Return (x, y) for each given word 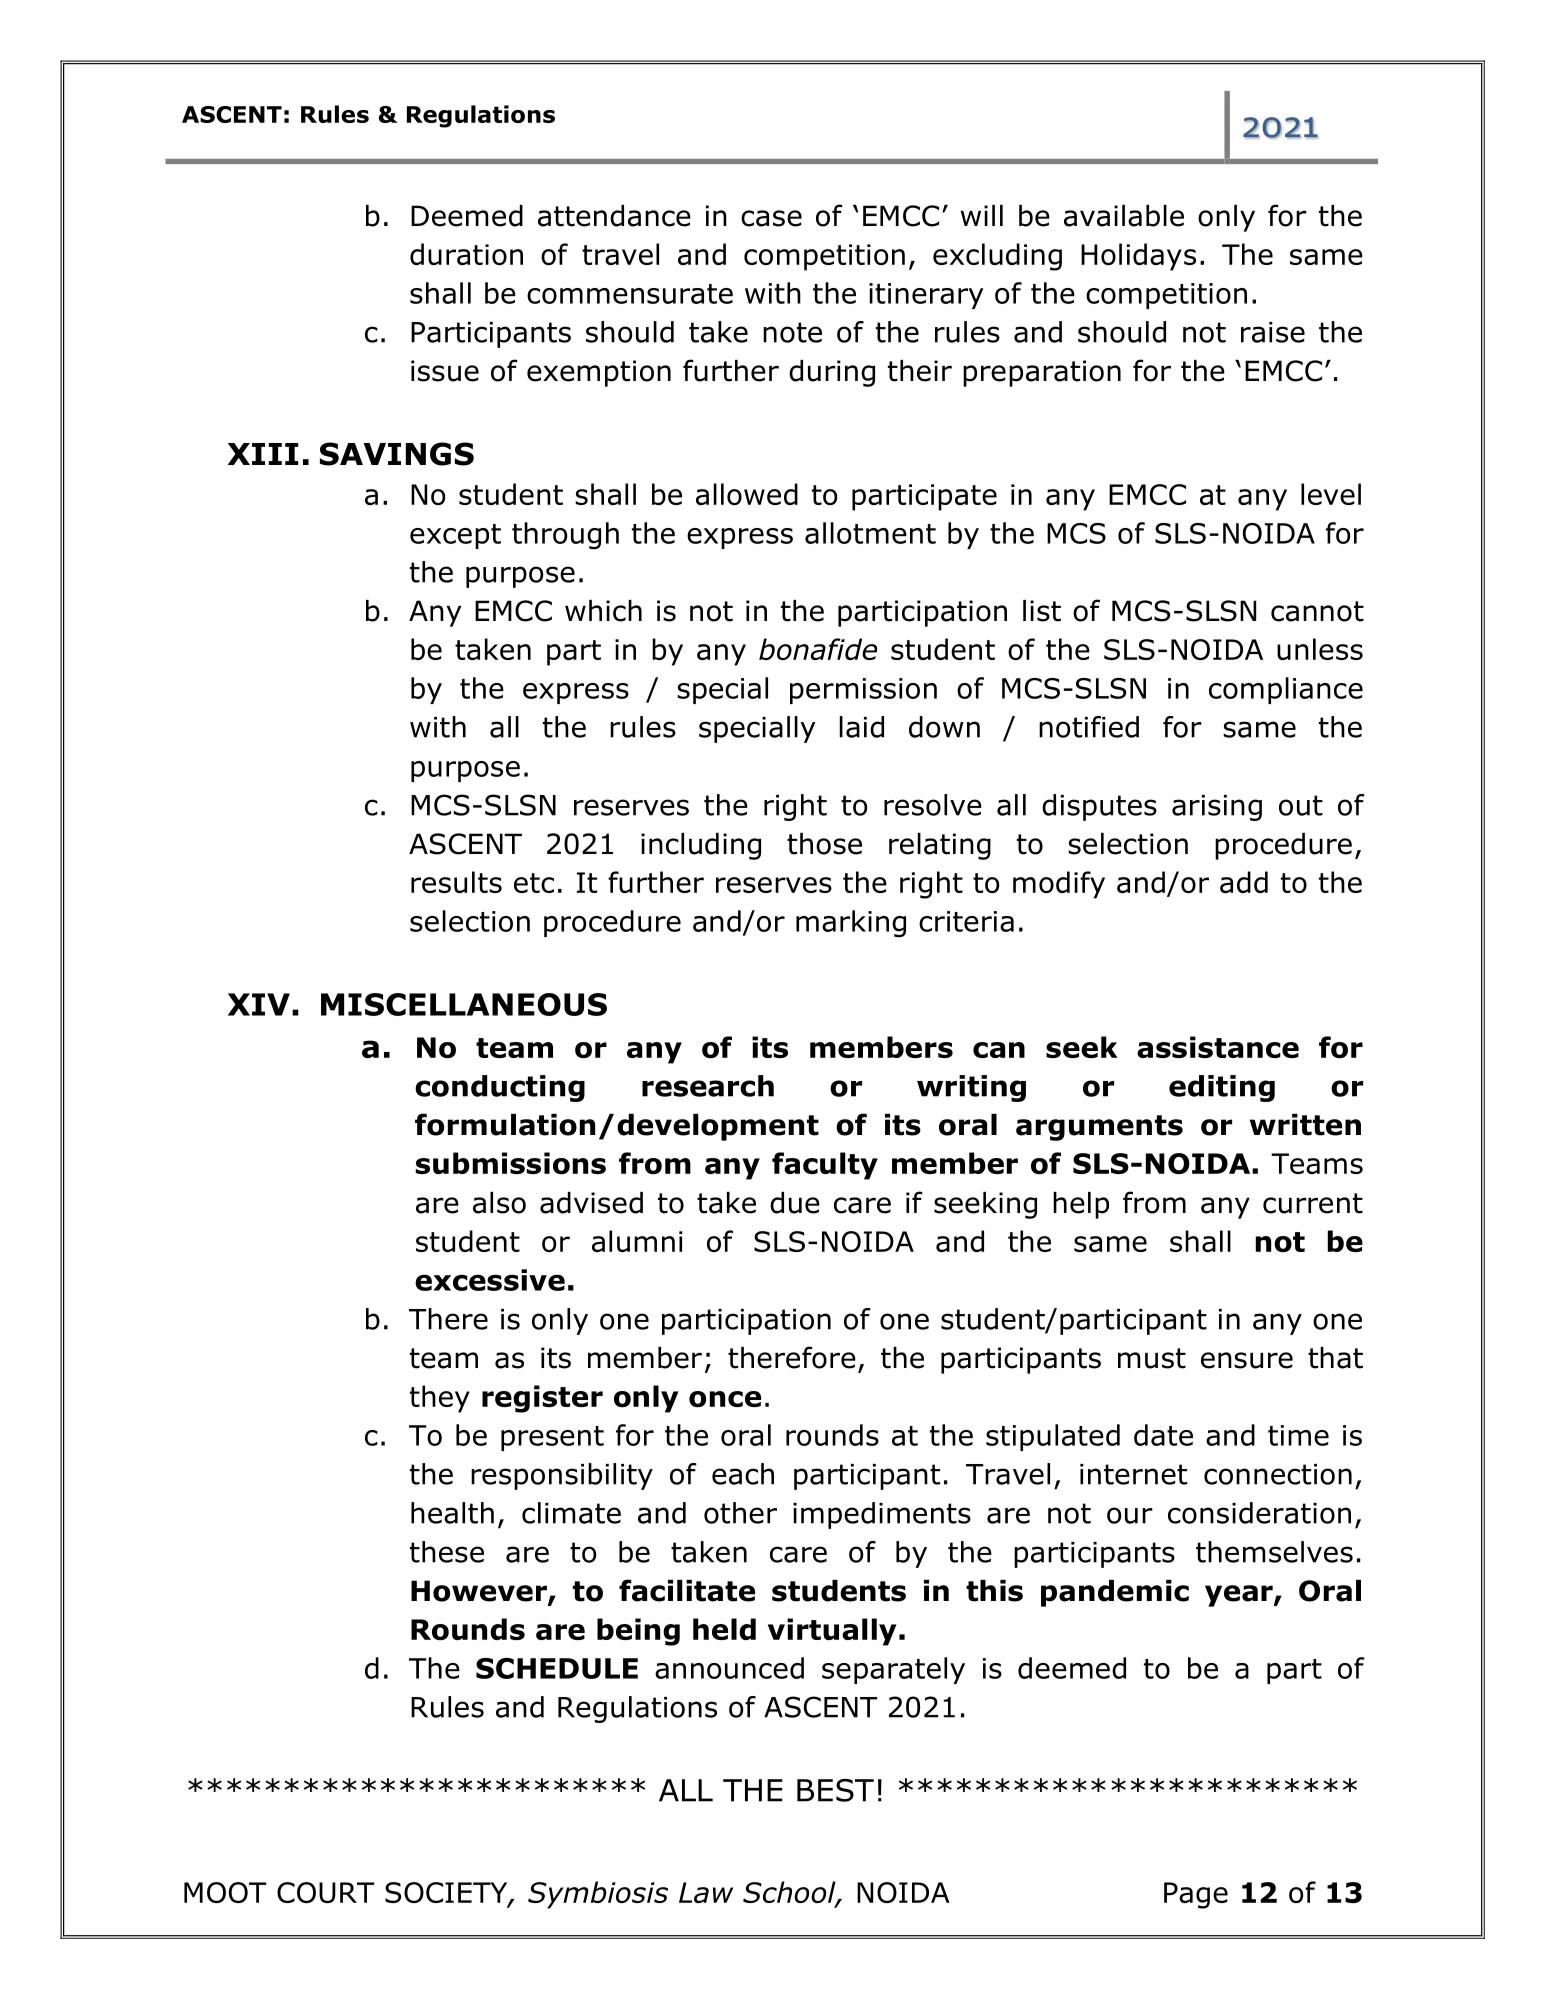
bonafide (818, 649)
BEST (835, 1790)
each (743, 1474)
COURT (325, 1892)
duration (466, 254)
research (708, 1086)
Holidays (1138, 257)
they (440, 1399)
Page (1196, 1895)
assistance (1218, 1047)
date (1163, 1435)
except (455, 536)
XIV (259, 1004)
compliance (1286, 690)
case (771, 218)
